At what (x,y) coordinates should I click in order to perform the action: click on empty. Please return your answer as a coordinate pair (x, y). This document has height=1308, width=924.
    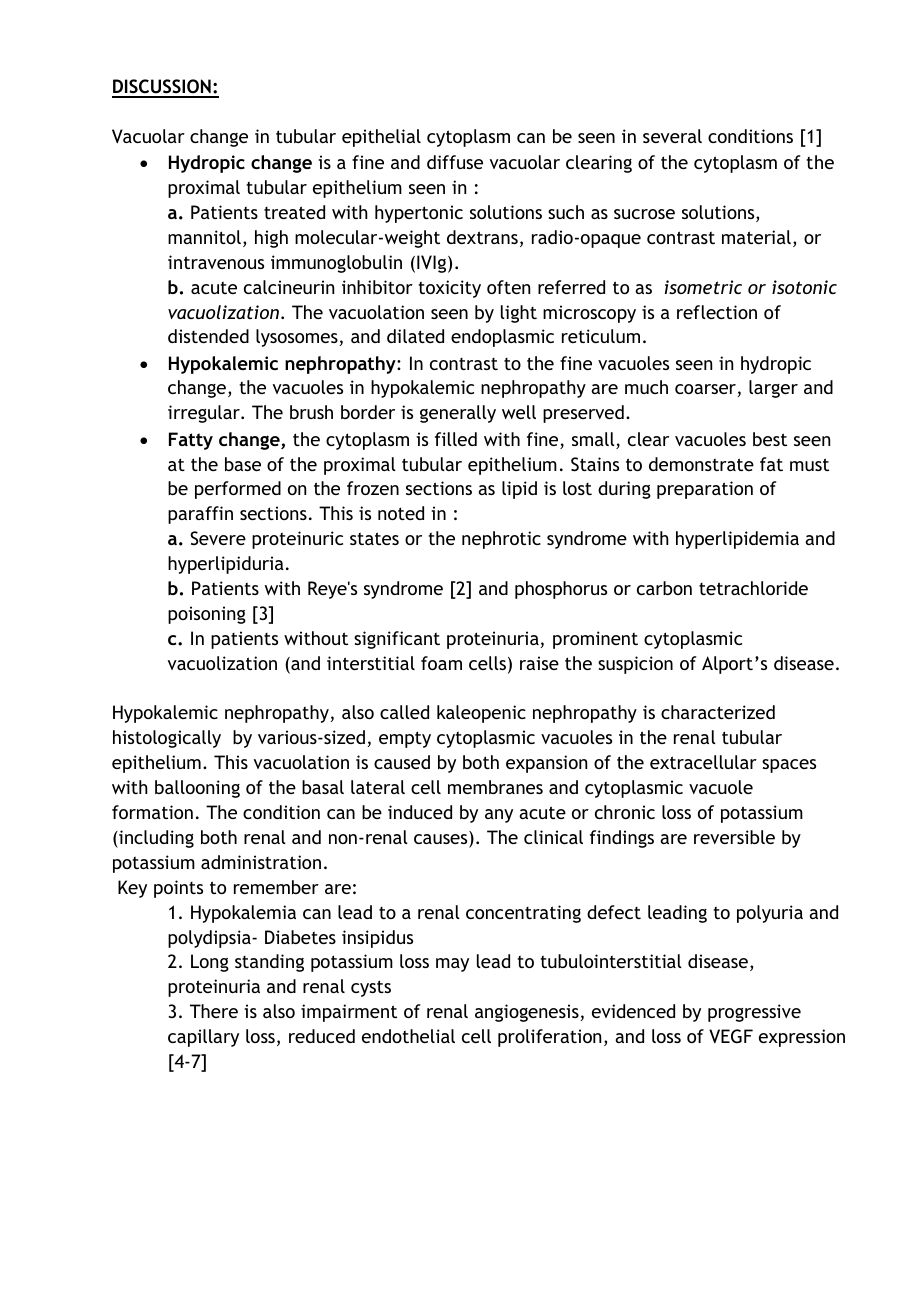
    Looking at the image, I should click on (405, 739).
